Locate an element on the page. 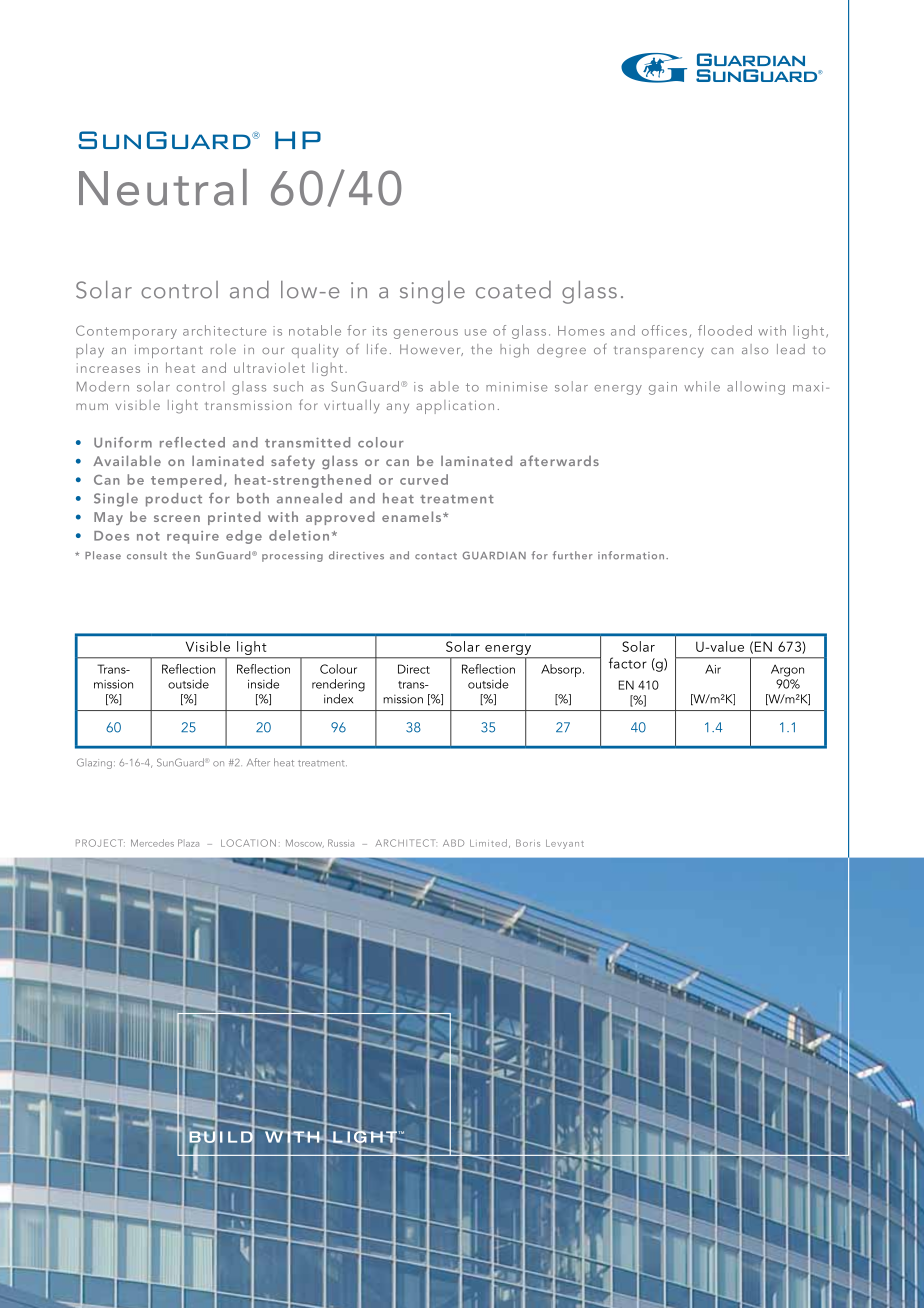 The image size is (924, 1308). flooded is located at coordinates (725, 330).
